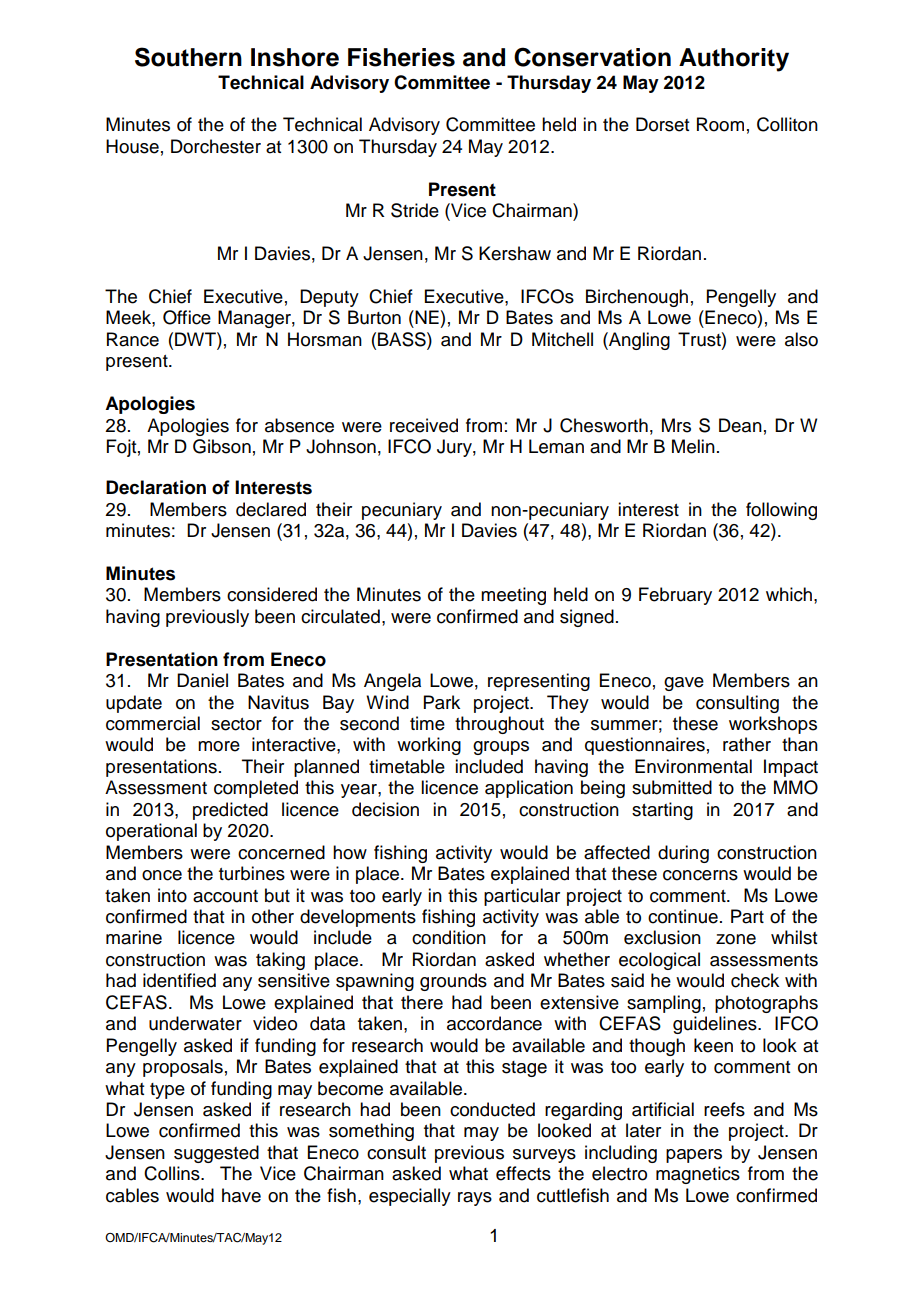  Describe the element at coordinates (734, 60) in the document. I see `Authority` at that location.
